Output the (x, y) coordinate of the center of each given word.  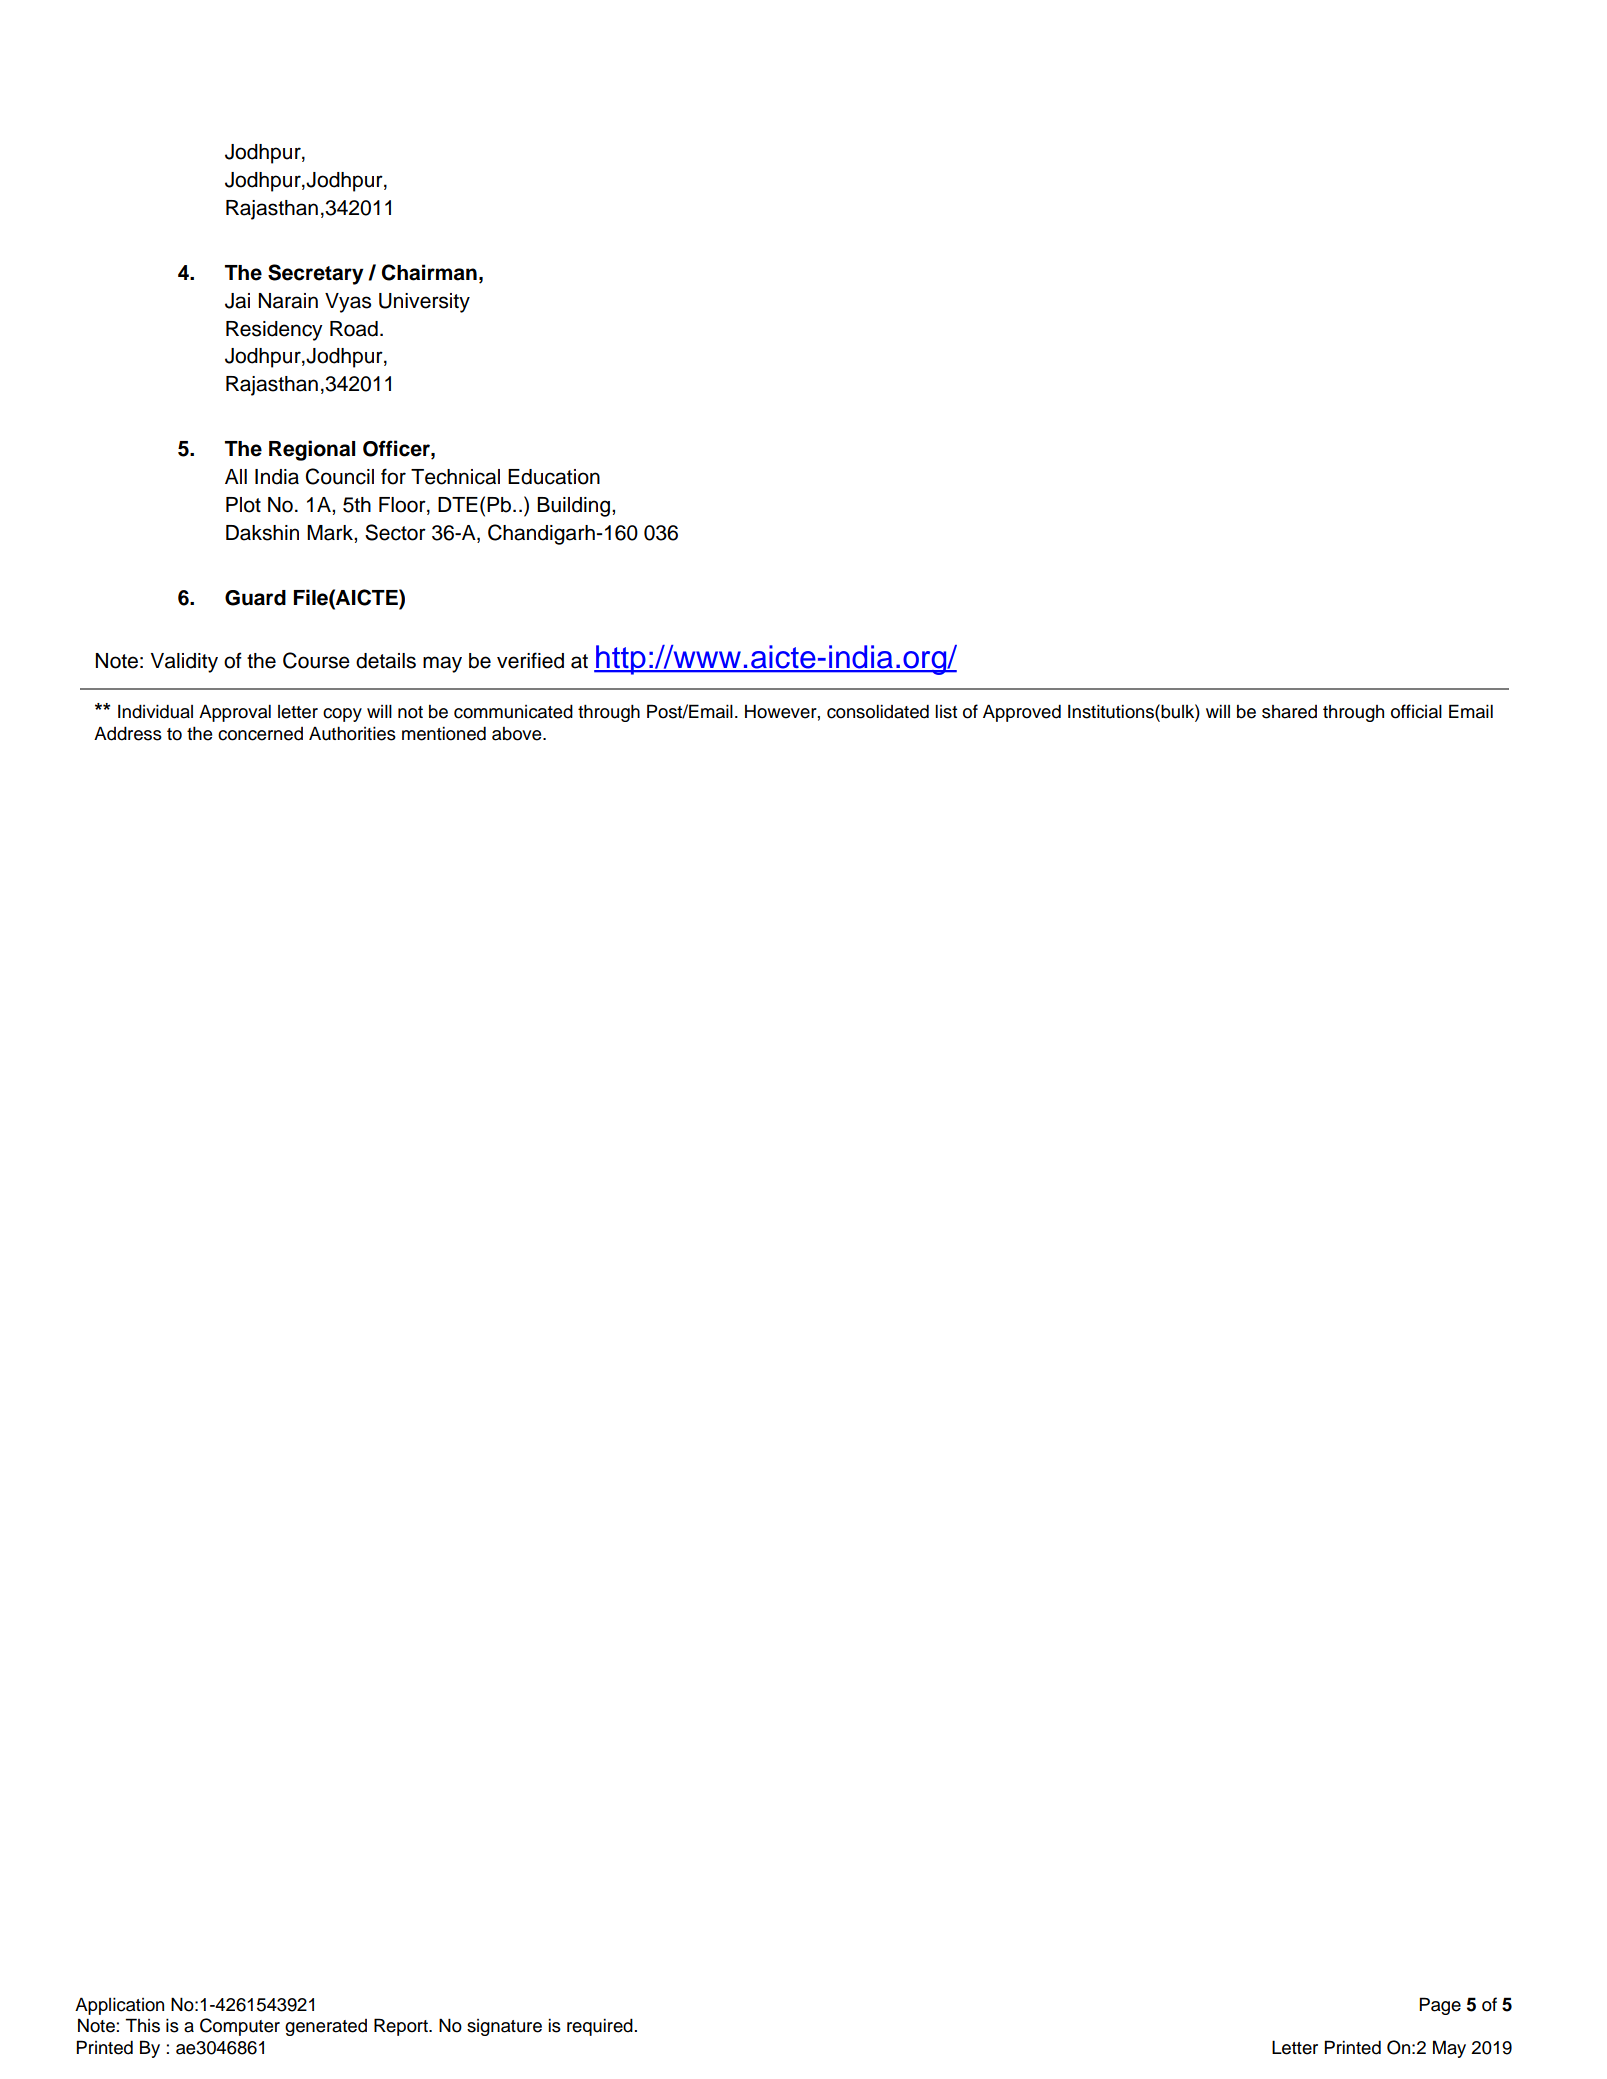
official (1416, 711)
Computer (240, 2027)
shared (1289, 712)
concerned (260, 734)
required (600, 2027)
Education (554, 477)
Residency (274, 331)
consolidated (878, 711)
